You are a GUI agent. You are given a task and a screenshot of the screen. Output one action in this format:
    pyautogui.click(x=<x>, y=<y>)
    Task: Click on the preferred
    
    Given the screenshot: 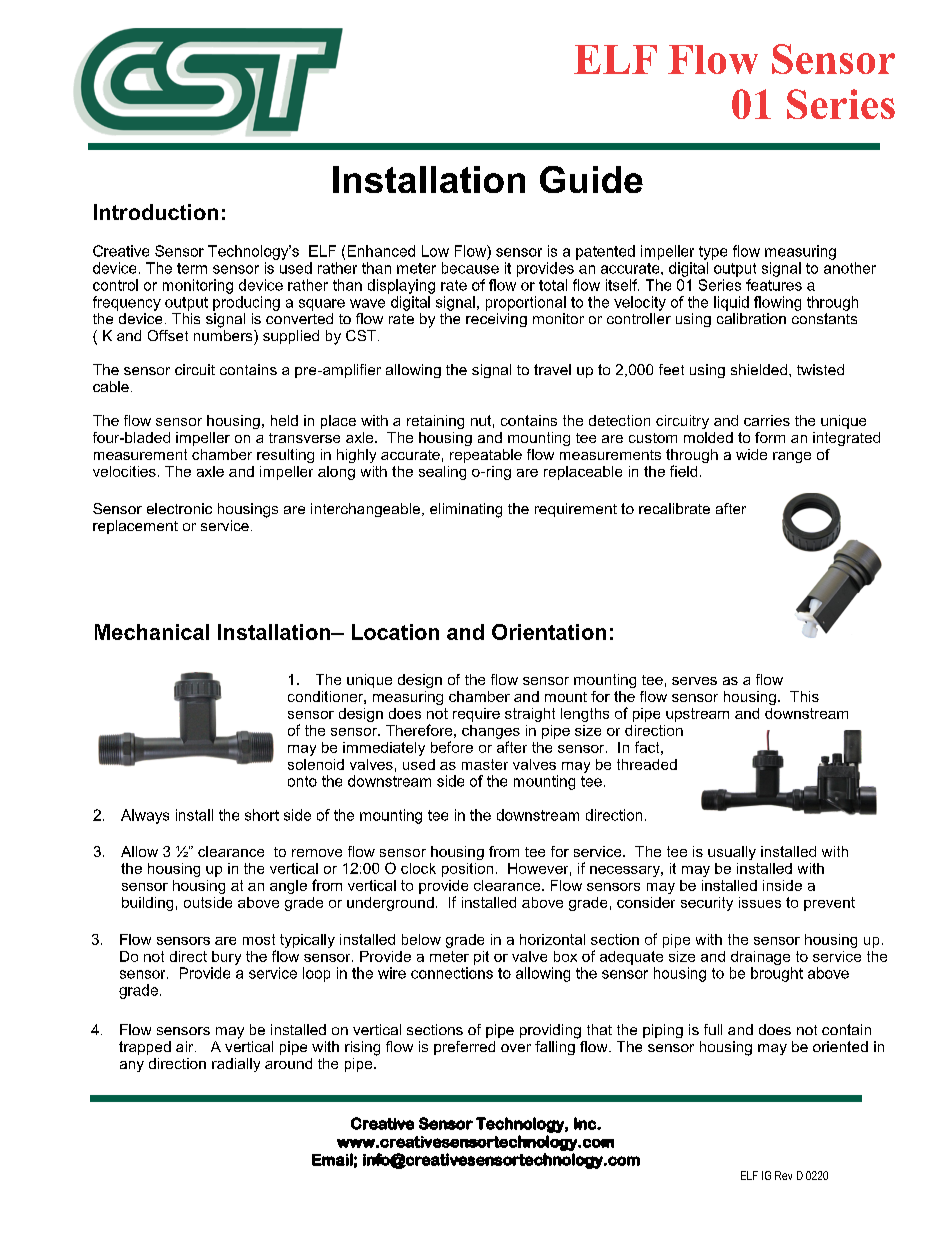 What is the action you would take?
    pyautogui.click(x=464, y=1048)
